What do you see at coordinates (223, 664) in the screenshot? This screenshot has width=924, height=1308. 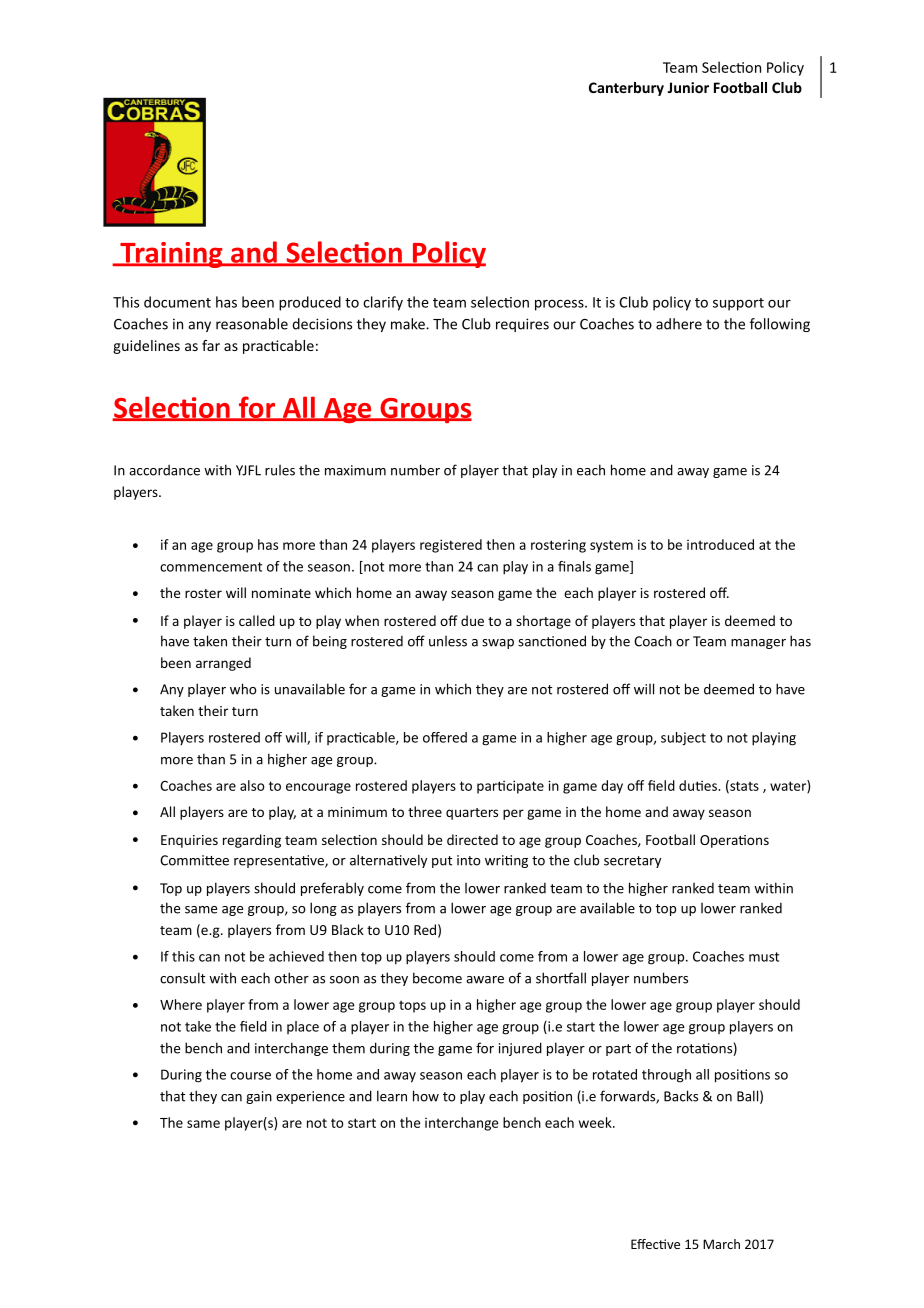 I see `arranged` at bounding box center [223, 664].
